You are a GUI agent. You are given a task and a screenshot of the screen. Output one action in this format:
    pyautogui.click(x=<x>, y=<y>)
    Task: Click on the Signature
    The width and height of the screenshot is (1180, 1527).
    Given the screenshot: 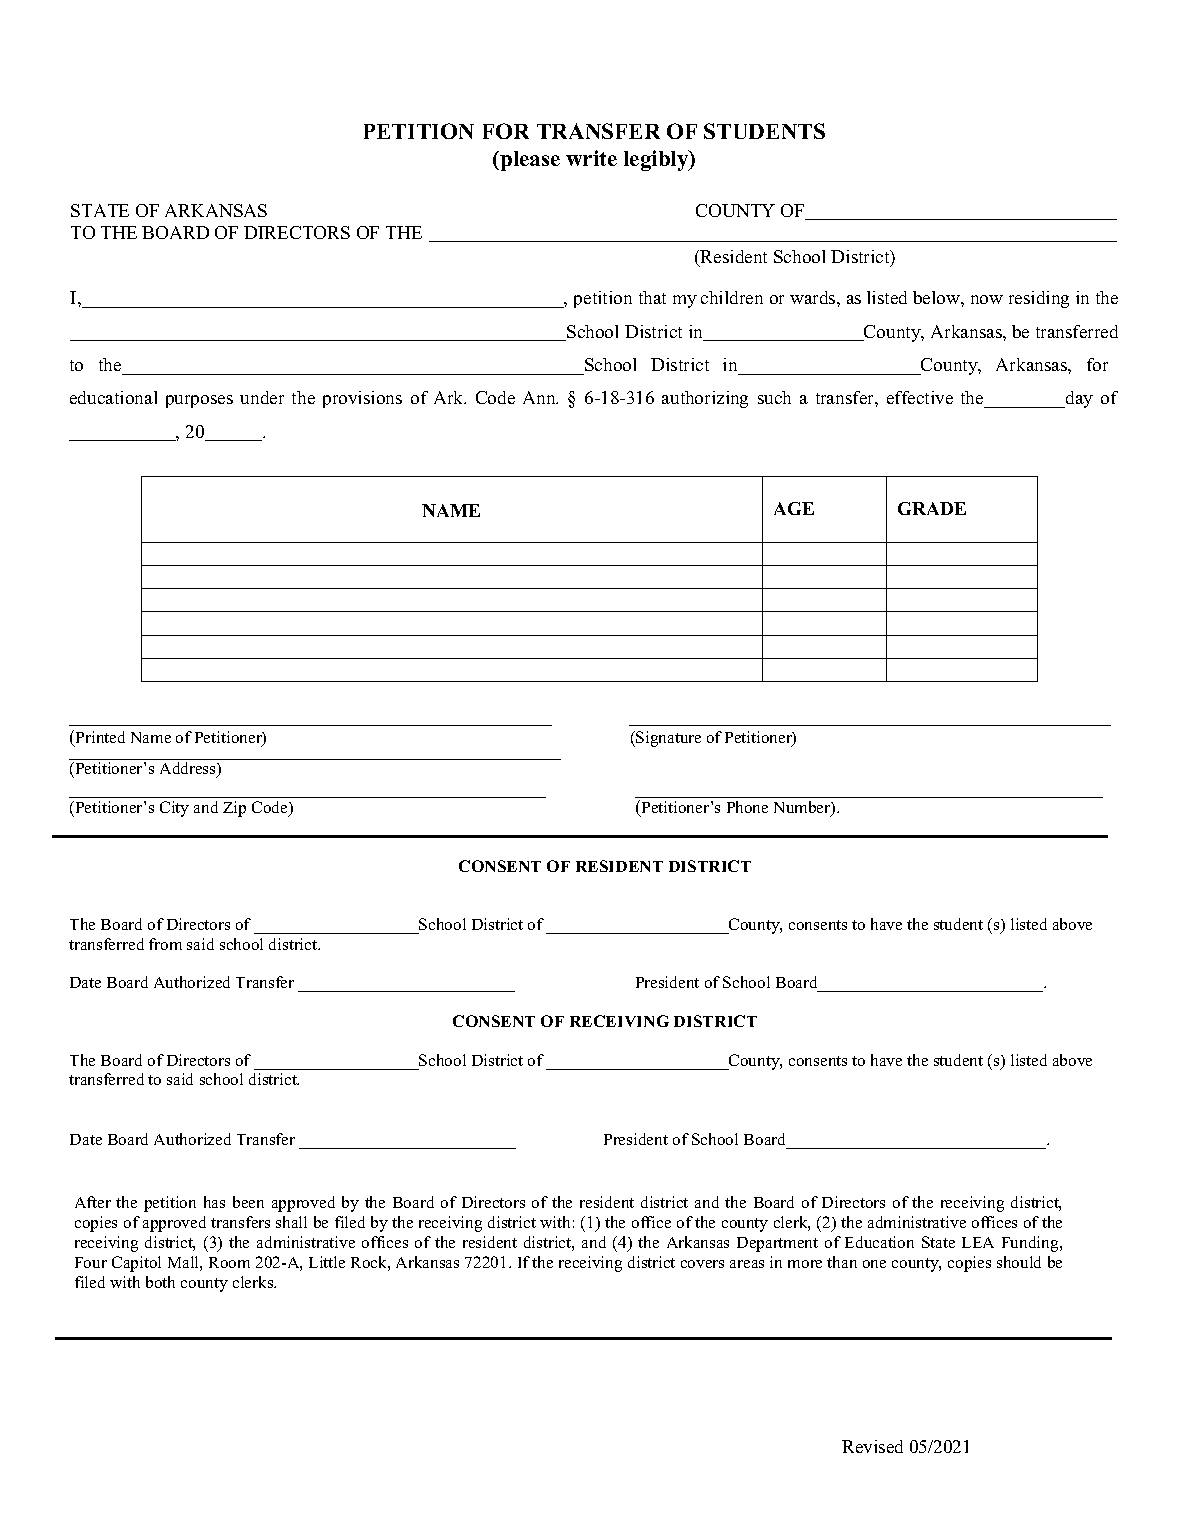 What is the action you would take?
    pyautogui.click(x=667, y=739)
